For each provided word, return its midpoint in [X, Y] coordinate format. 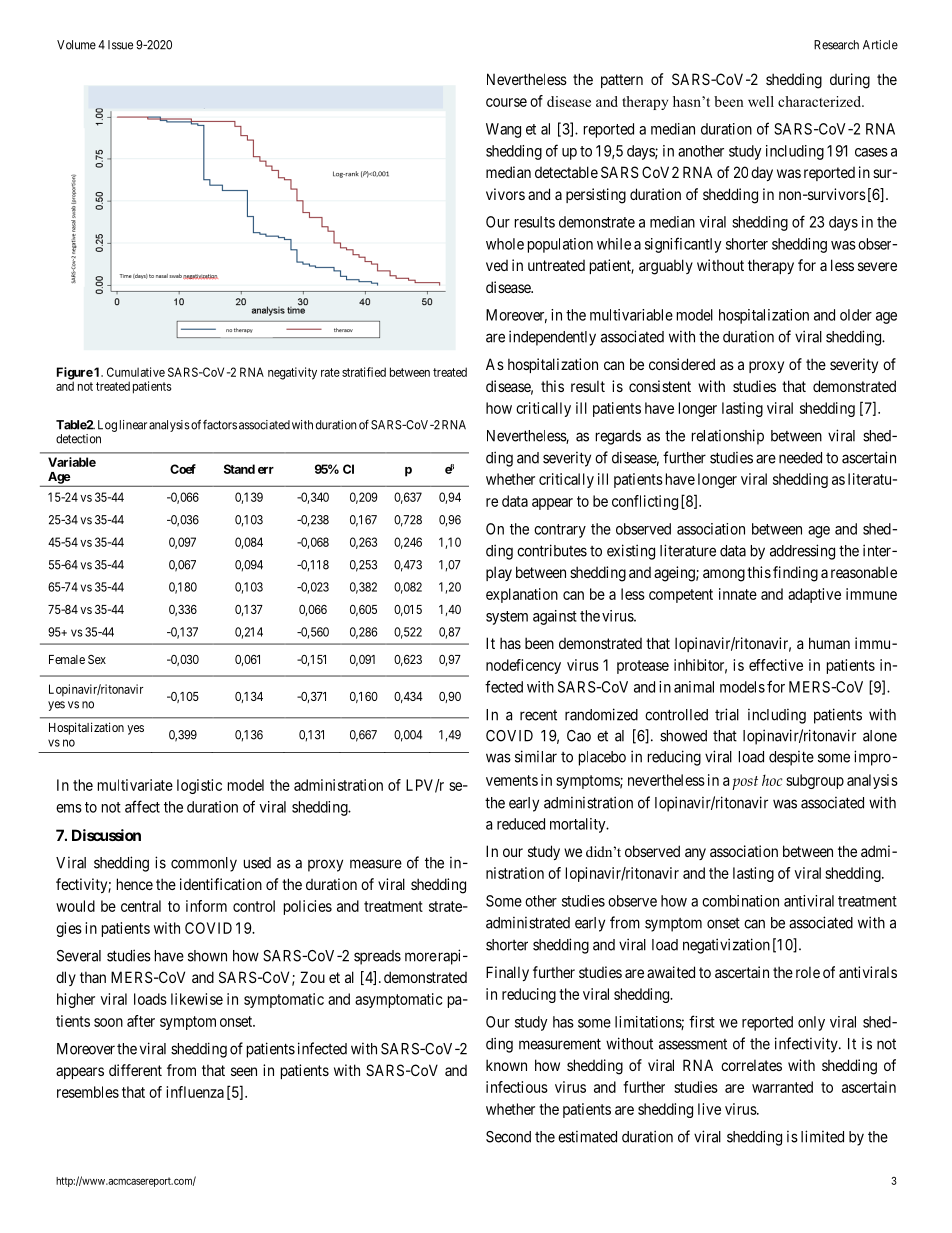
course [506, 102]
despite [791, 758]
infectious [517, 1087]
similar [536, 756]
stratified [364, 372]
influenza [195, 1092]
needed [800, 458]
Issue [120, 45]
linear [133, 425]
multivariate [135, 785]
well [761, 101]
